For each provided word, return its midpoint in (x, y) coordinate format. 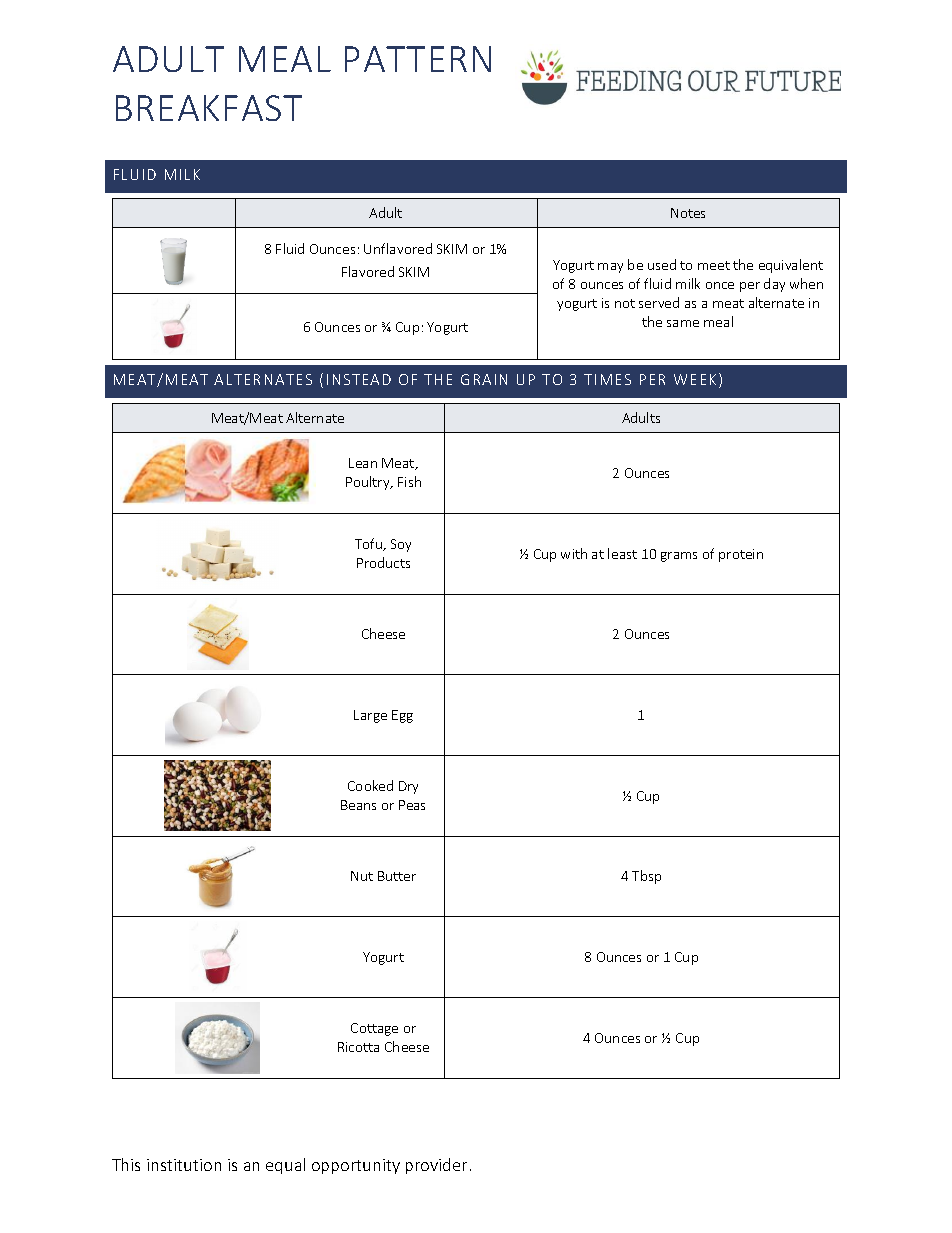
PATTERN (418, 59)
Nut (362, 876)
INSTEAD (359, 379)
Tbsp (646, 877)
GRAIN (484, 379)
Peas (412, 805)
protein (741, 555)
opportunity (356, 1166)
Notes (688, 213)
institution (184, 1165)
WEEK (695, 379)
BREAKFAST (209, 108)
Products (383, 562)
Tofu (369, 544)
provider (436, 1166)
